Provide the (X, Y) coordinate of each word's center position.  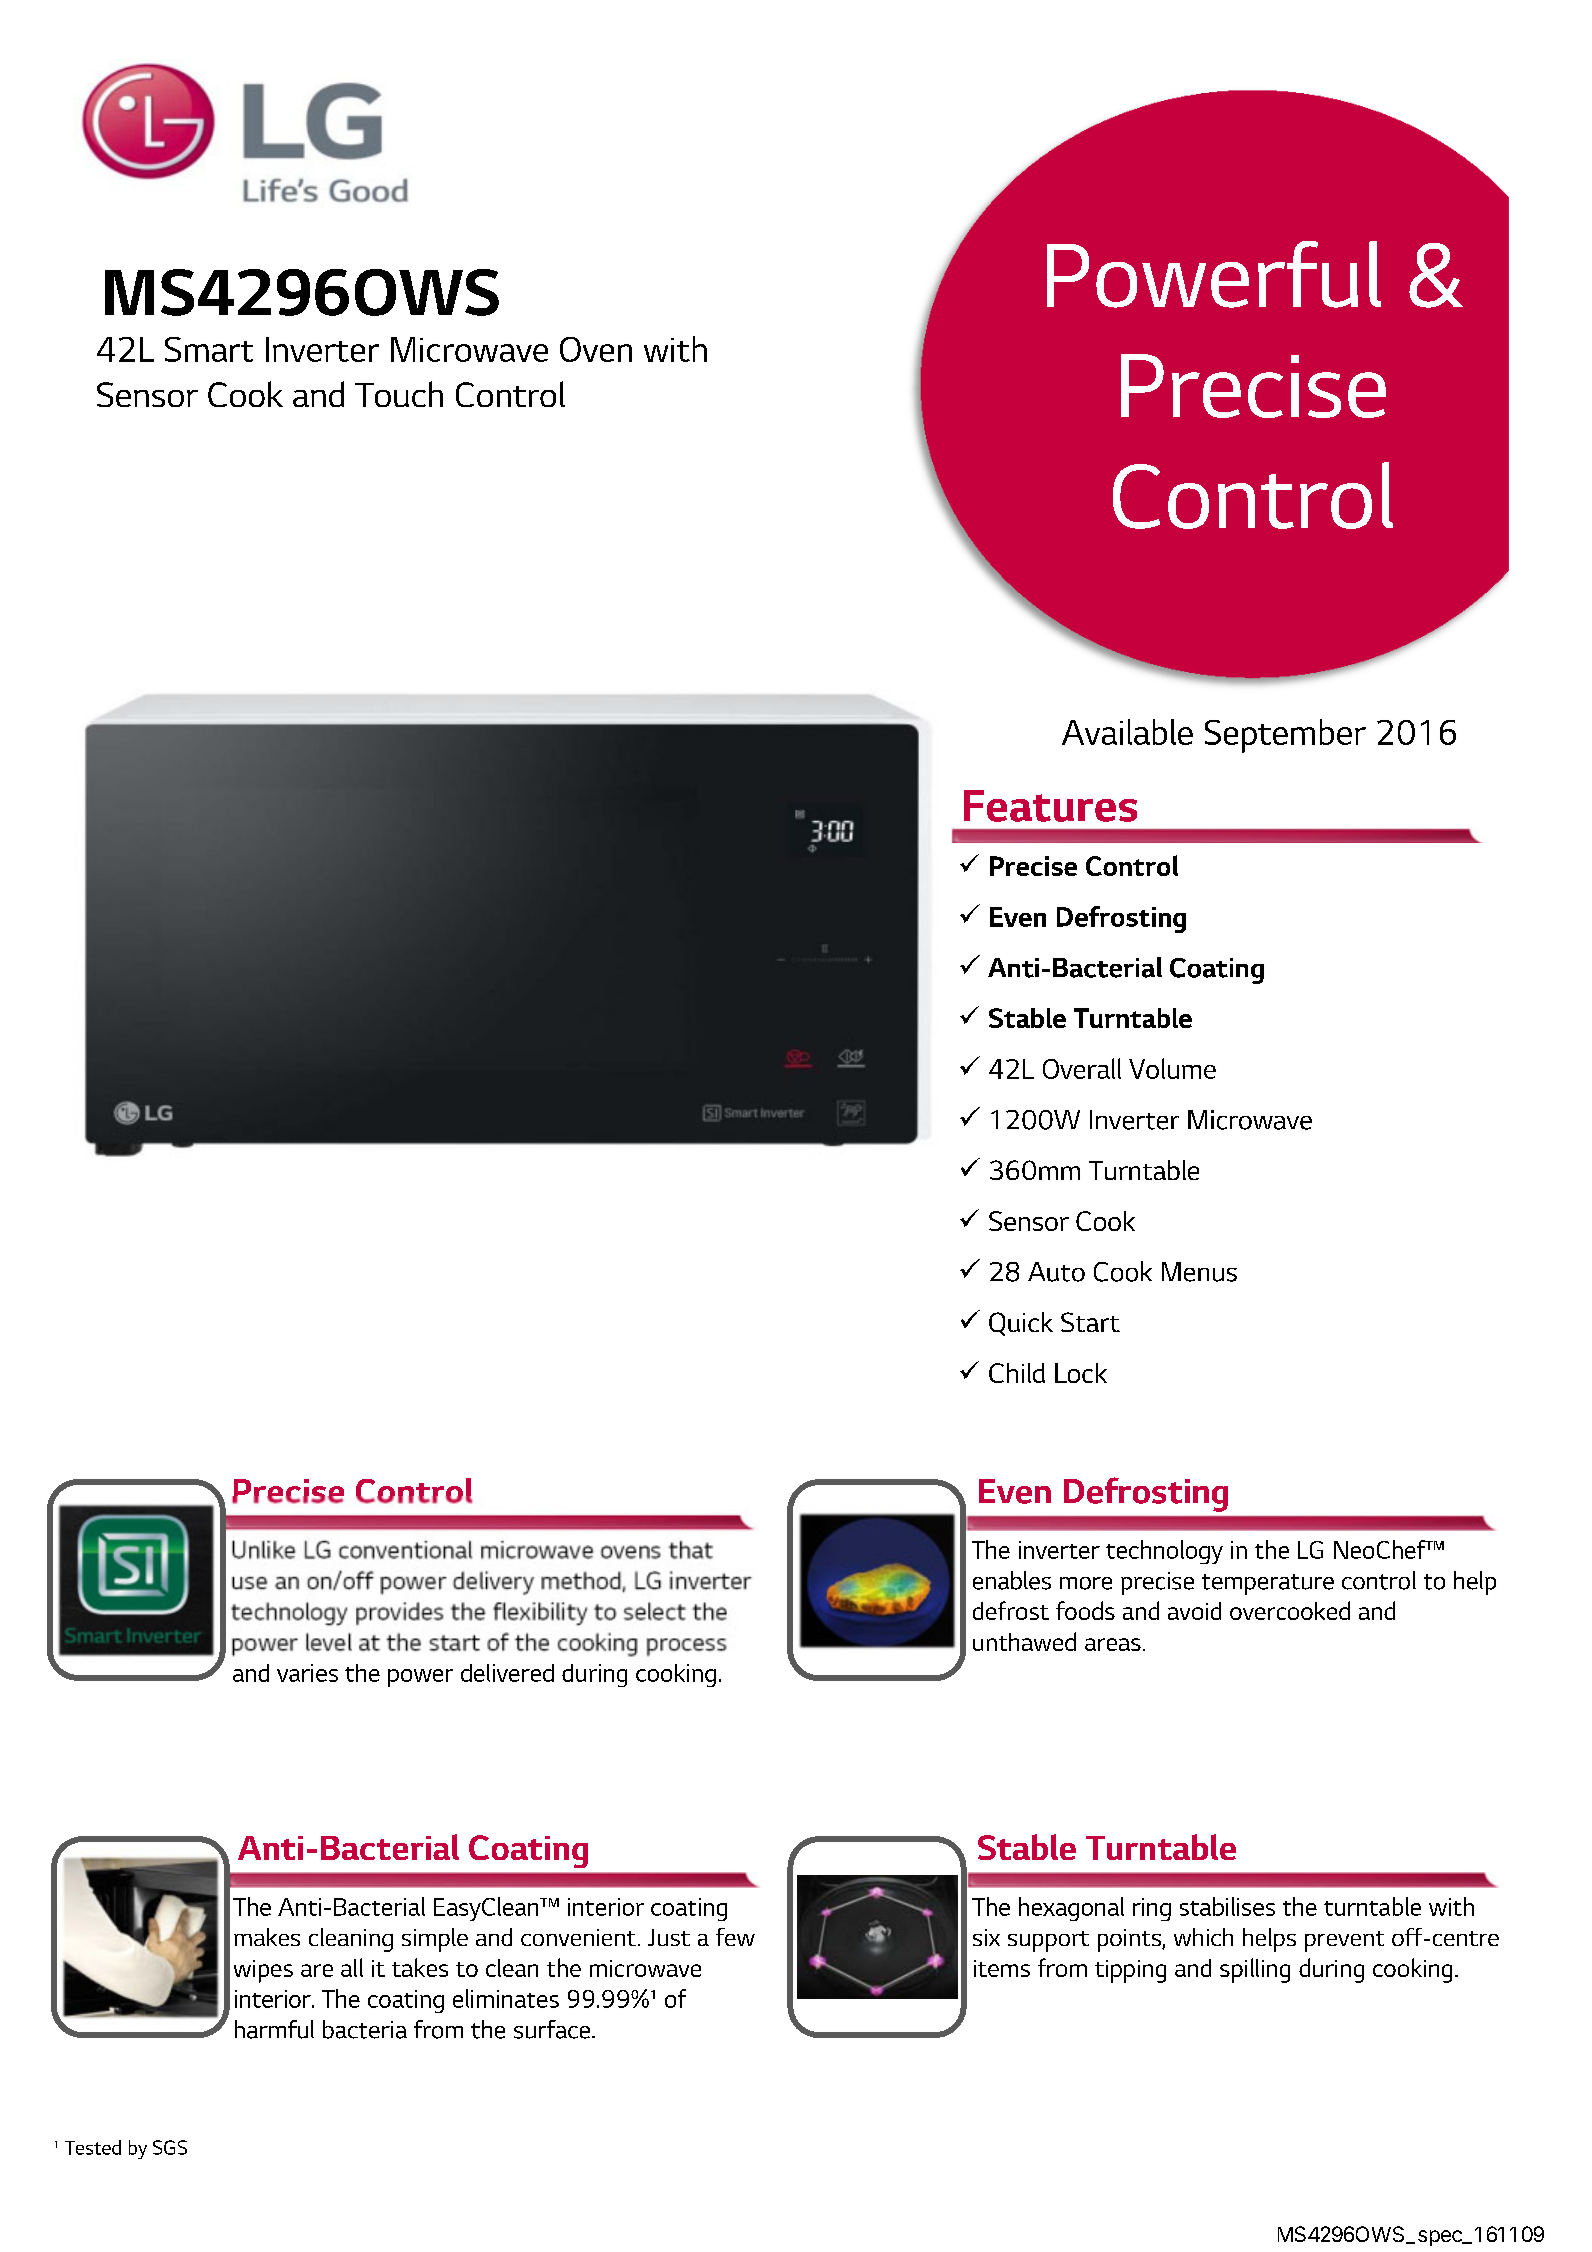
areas (1113, 1644)
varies (307, 1673)
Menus (1199, 1272)
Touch (399, 394)
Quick (1021, 1324)
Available (1127, 732)
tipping (1130, 1971)
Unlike (264, 1549)
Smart (209, 349)
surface (553, 2029)
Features (1050, 806)
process (686, 1647)
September (1285, 736)
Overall (1082, 1068)
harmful (274, 2029)
